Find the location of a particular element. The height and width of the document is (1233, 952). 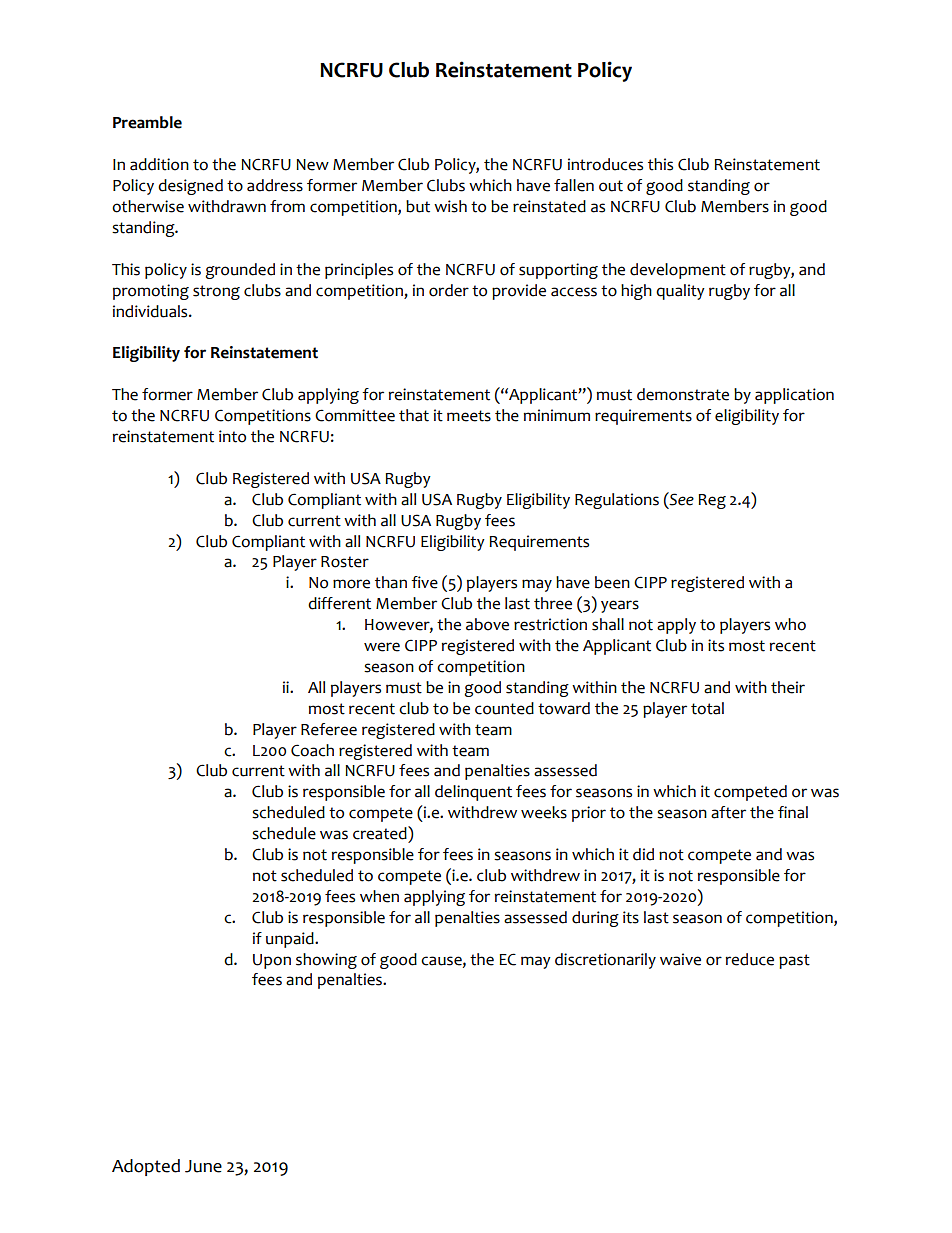

above is located at coordinates (487, 624).
